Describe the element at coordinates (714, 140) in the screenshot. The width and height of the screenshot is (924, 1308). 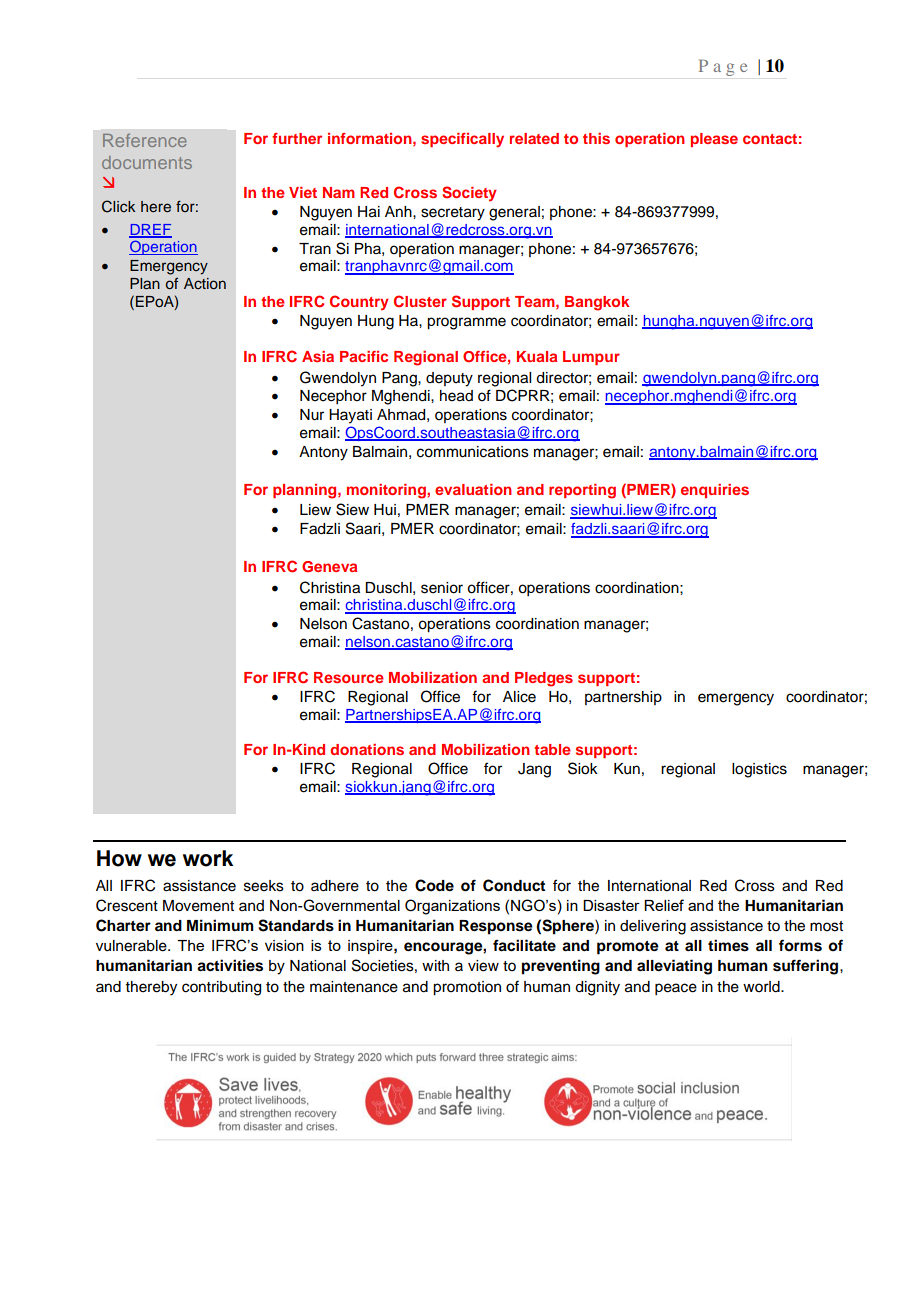
I see `please` at that location.
